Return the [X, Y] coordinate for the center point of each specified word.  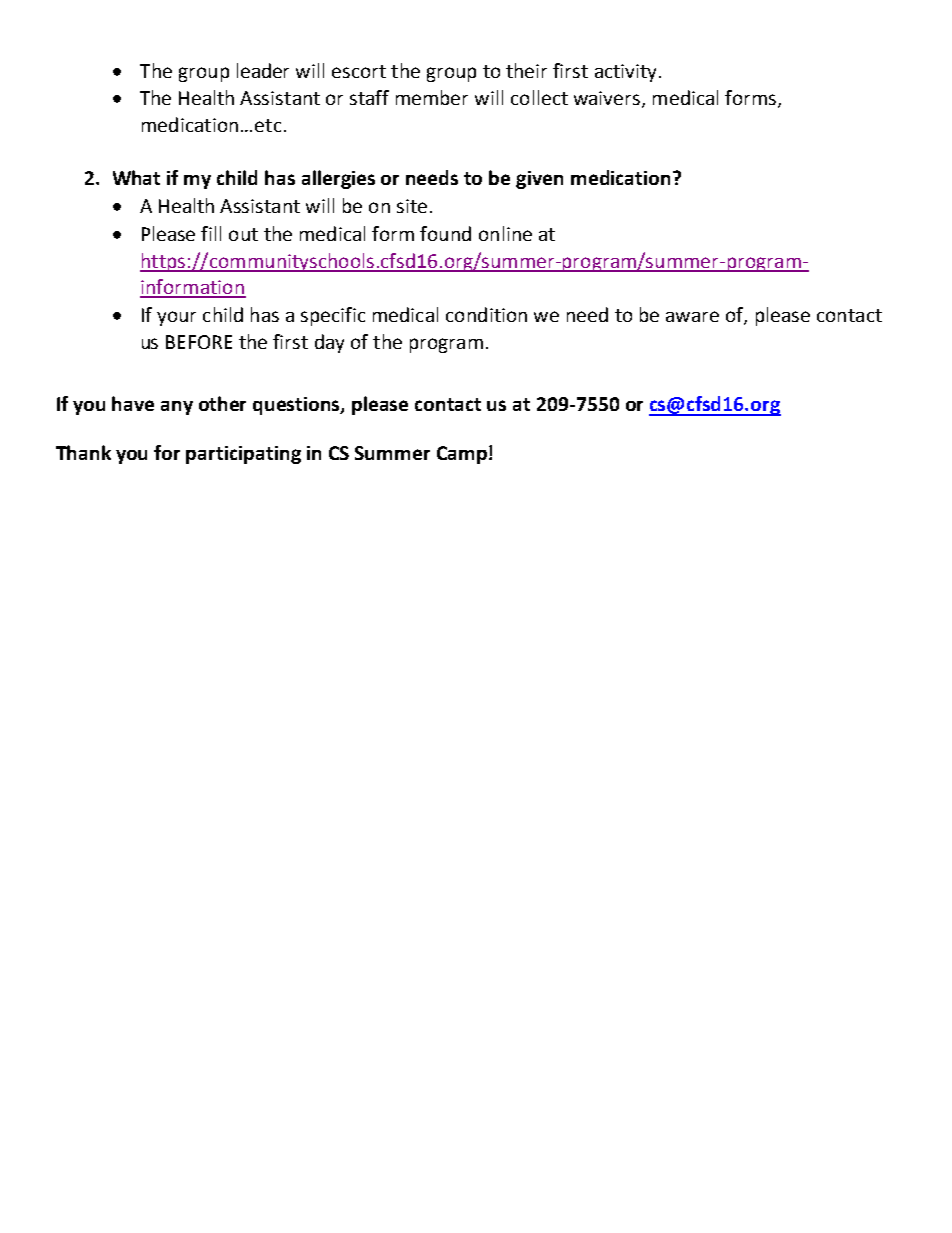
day [329, 343]
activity [627, 73]
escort [359, 71]
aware [692, 316]
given [539, 180]
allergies [338, 179]
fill [211, 233]
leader [263, 70]
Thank [83, 452]
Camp [462, 455]
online [505, 233]
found [445, 233]
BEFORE [199, 342]
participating [243, 455]
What [136, 177]
